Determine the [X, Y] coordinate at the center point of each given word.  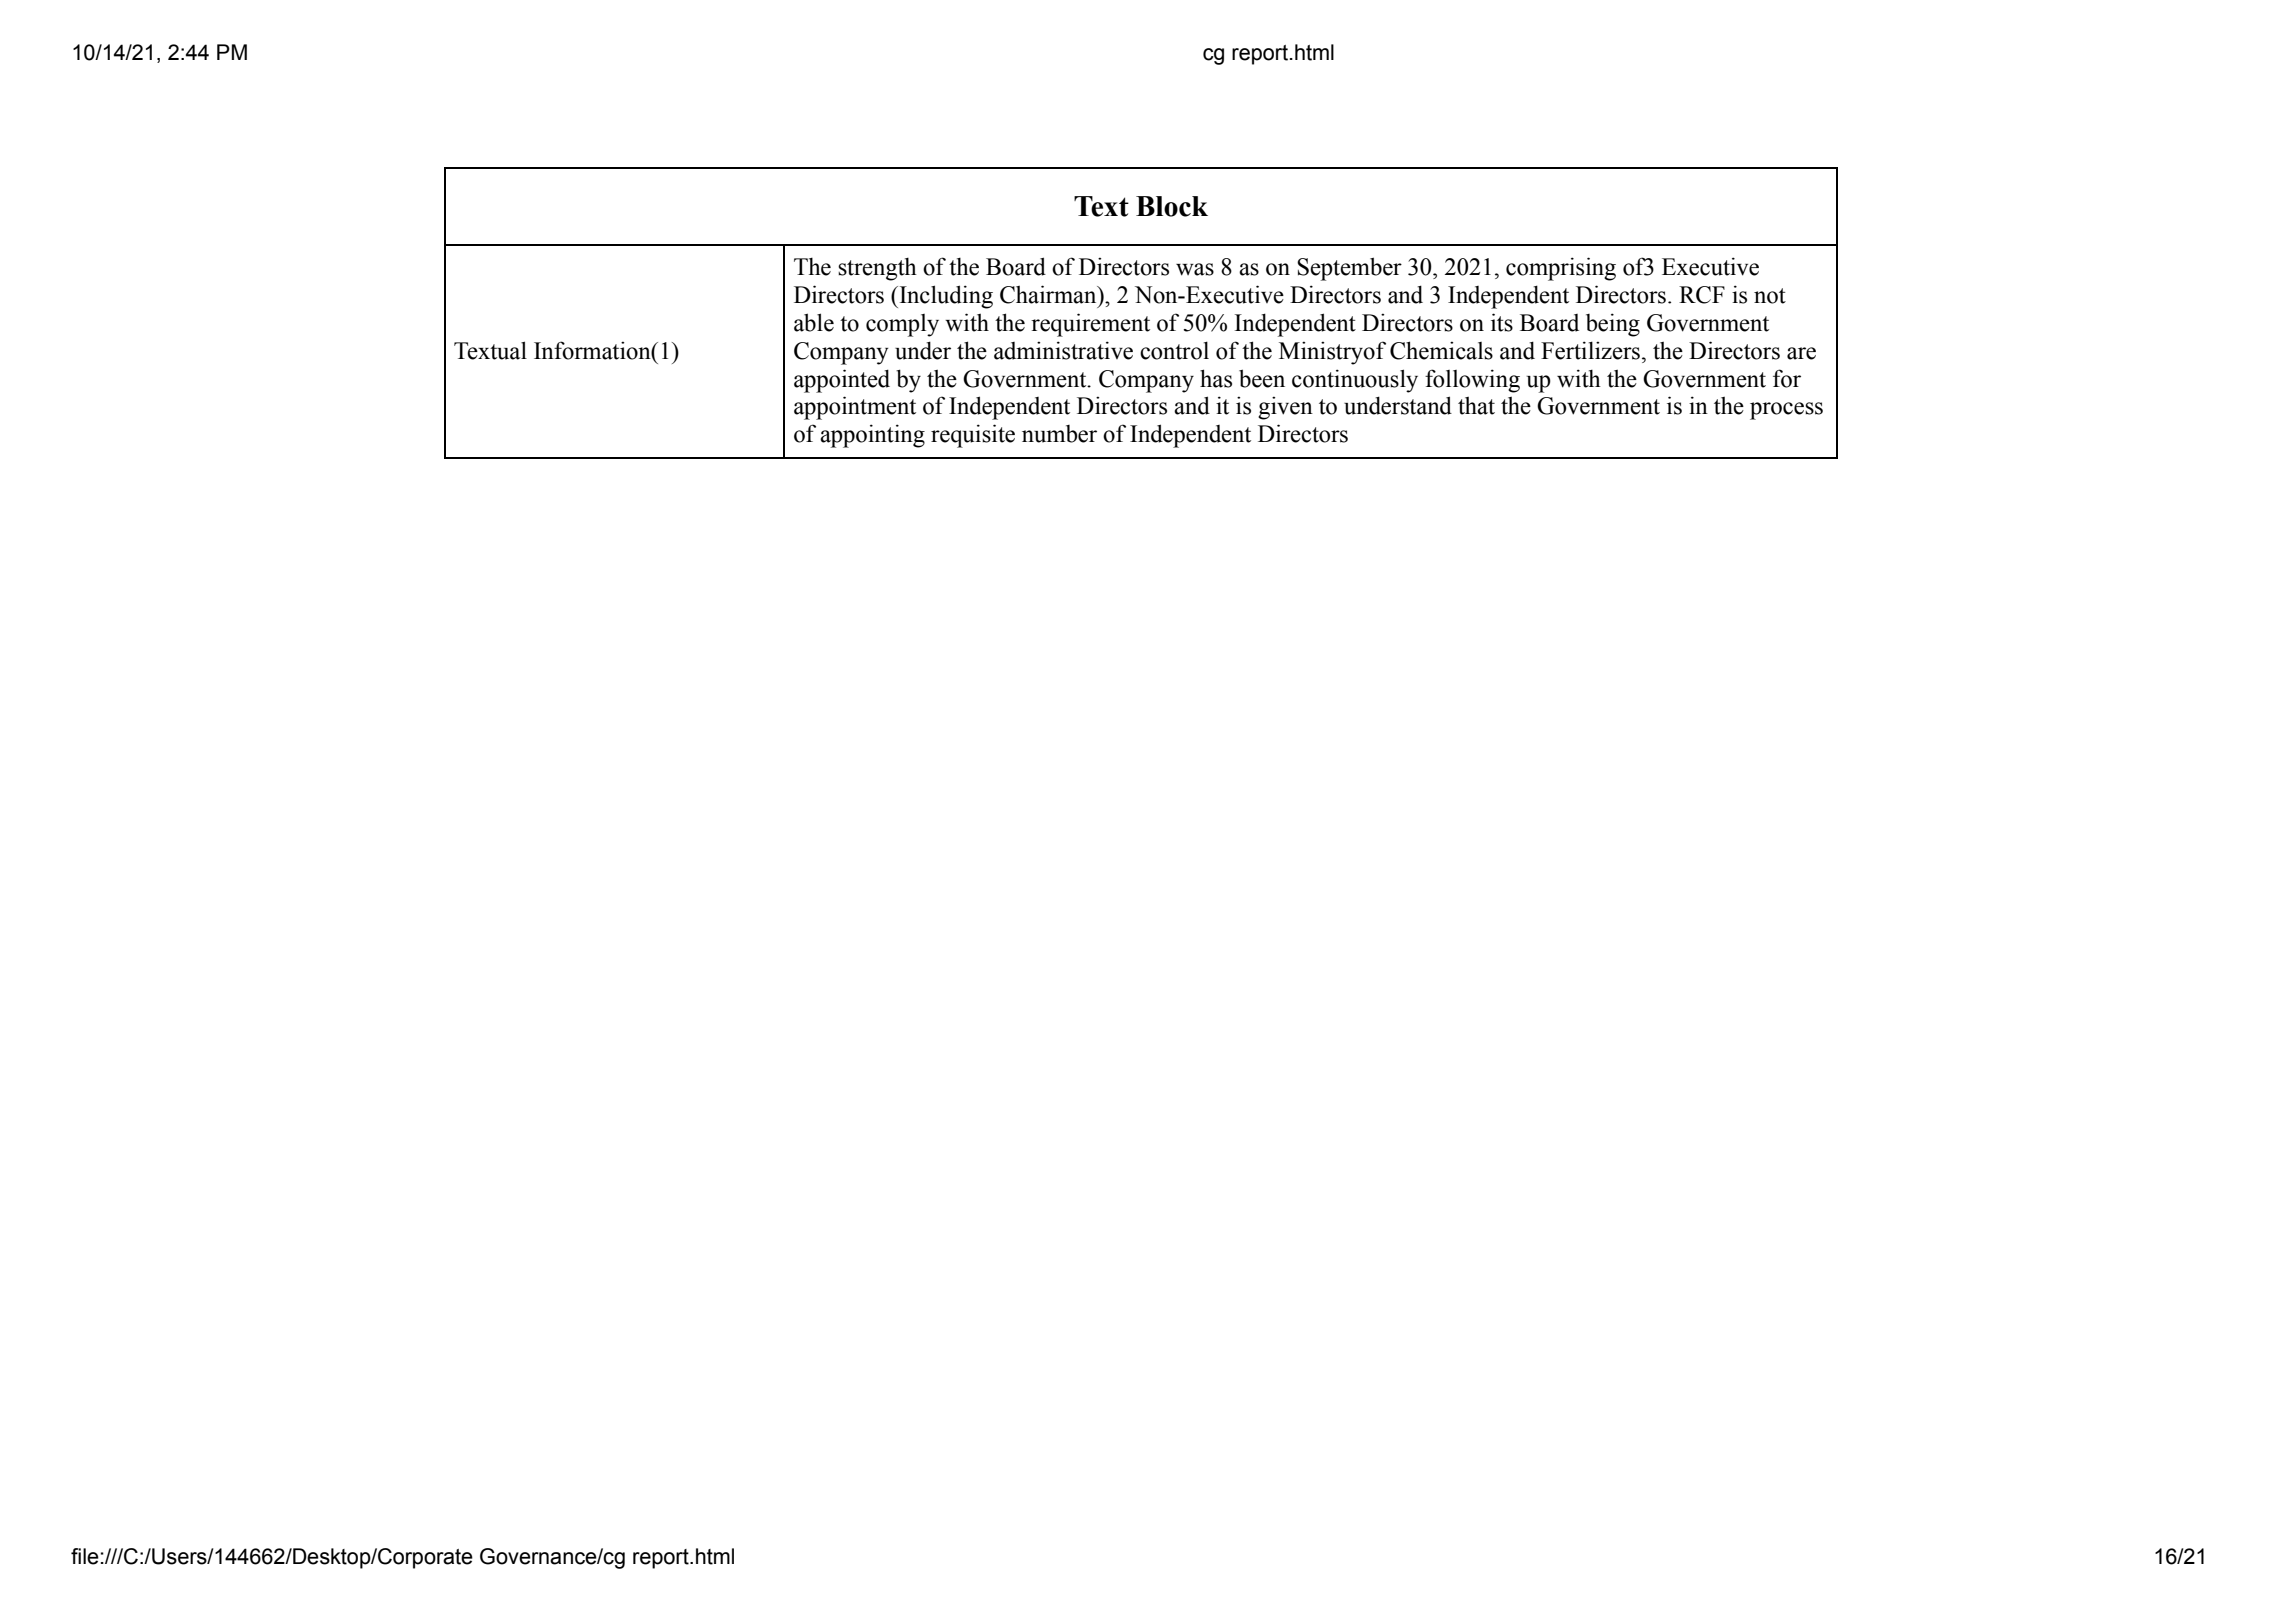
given [1285, 408]
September [1349, 269]
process [1786, 411]
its [1502, 322]
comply [902, 325]
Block [1172, 206]
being [1613, 325]
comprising [1561, 269]
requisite [973, 436]
